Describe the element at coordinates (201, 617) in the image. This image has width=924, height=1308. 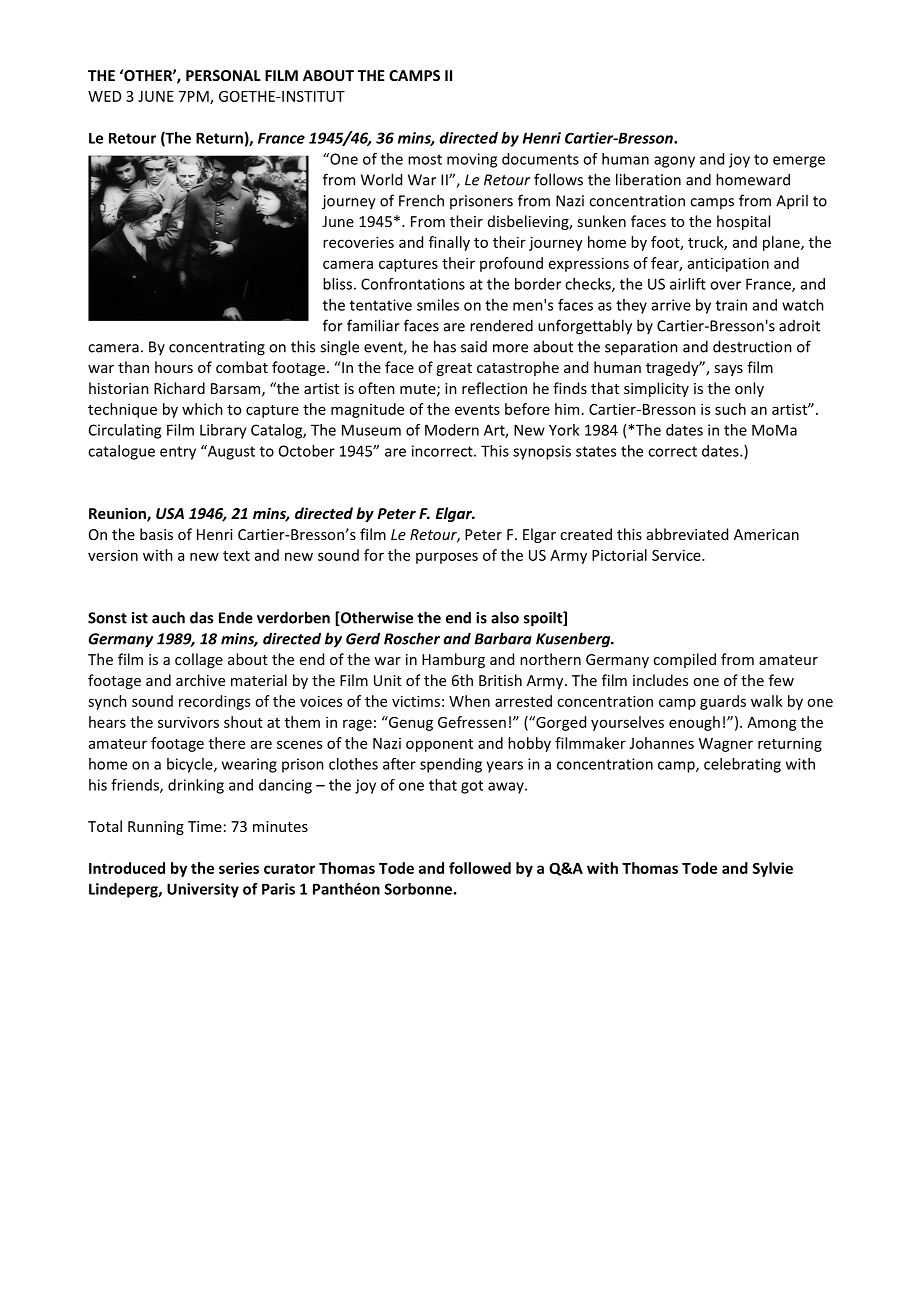
I see `das` at that location.
